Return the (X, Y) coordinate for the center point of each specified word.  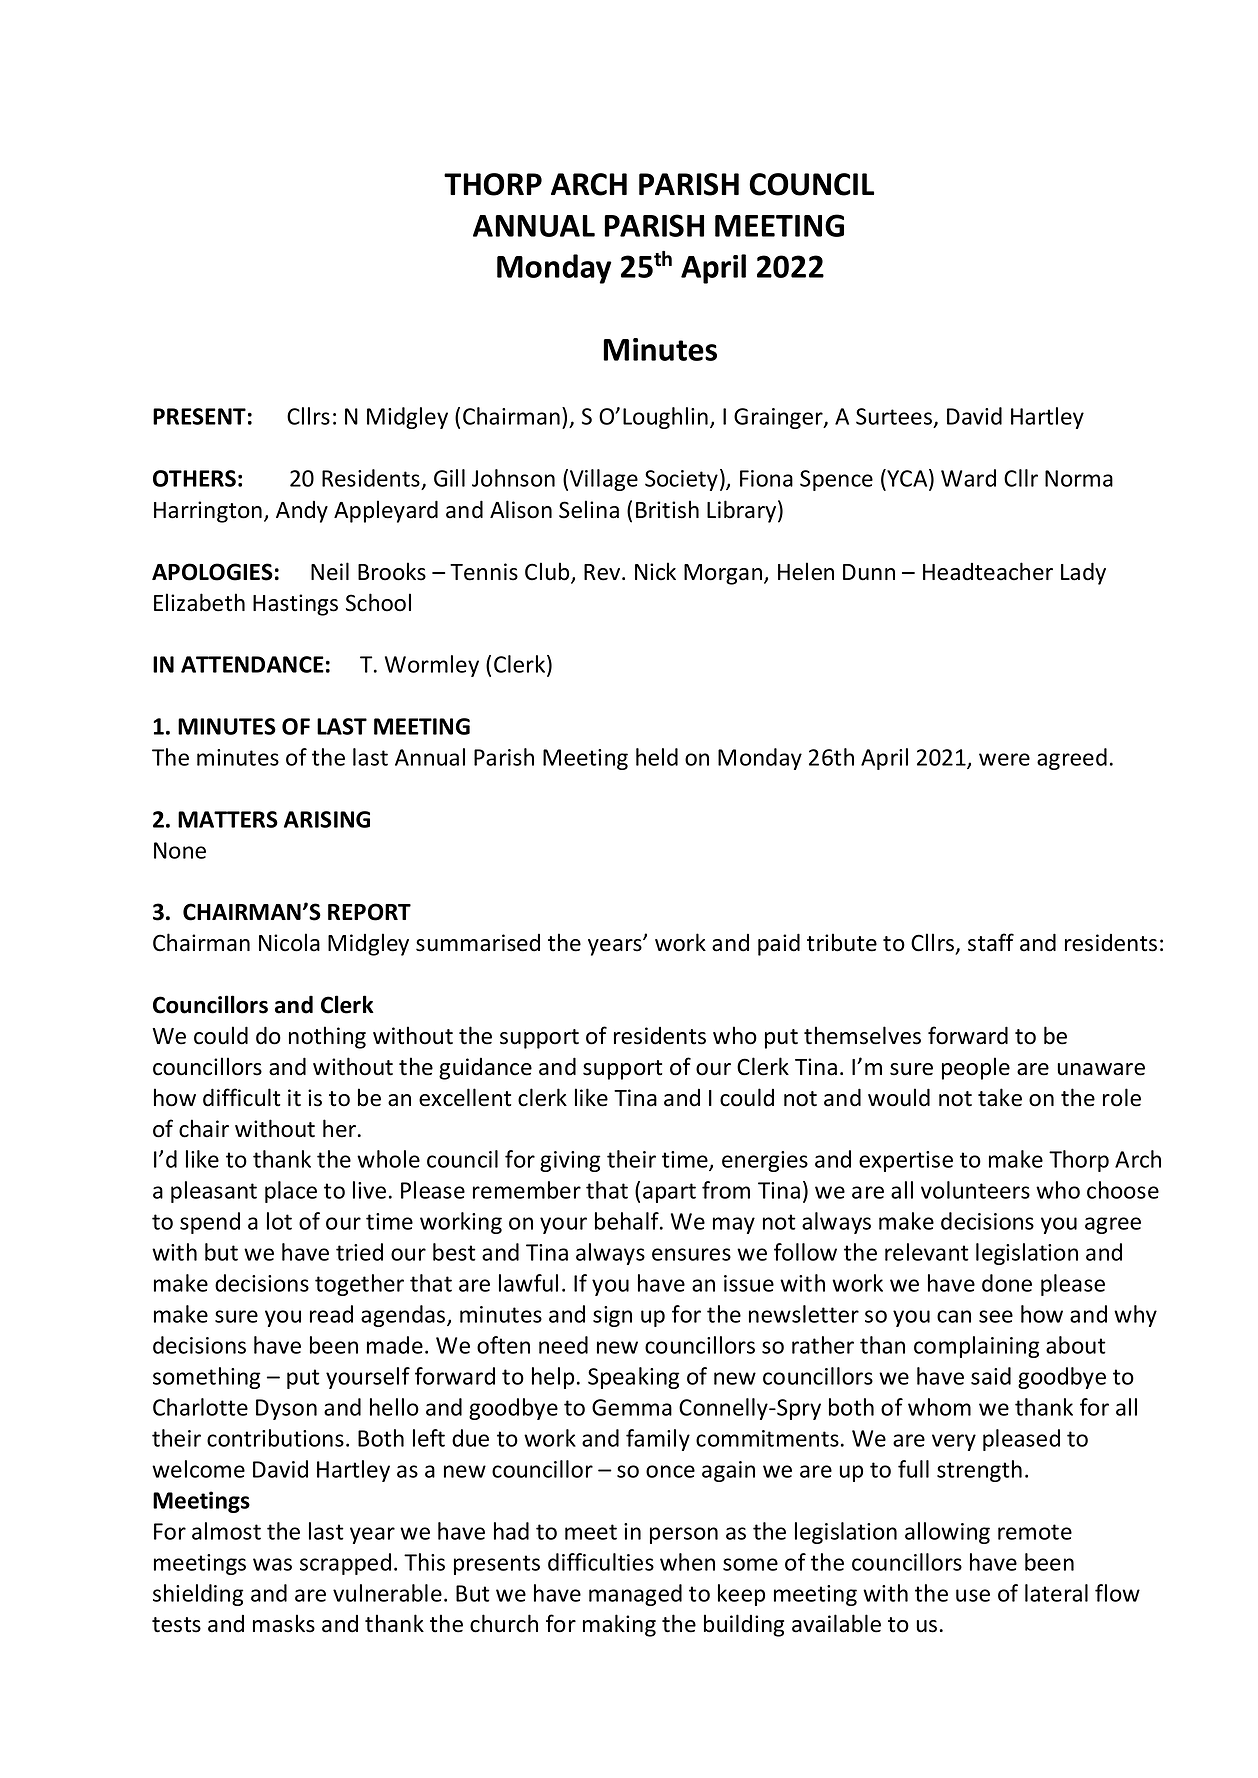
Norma (1079, 478)
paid (779, 944)
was (272, 1564)
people (976, 1068)
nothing (327, 1037)
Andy (302, 511)
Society (681, 480)
